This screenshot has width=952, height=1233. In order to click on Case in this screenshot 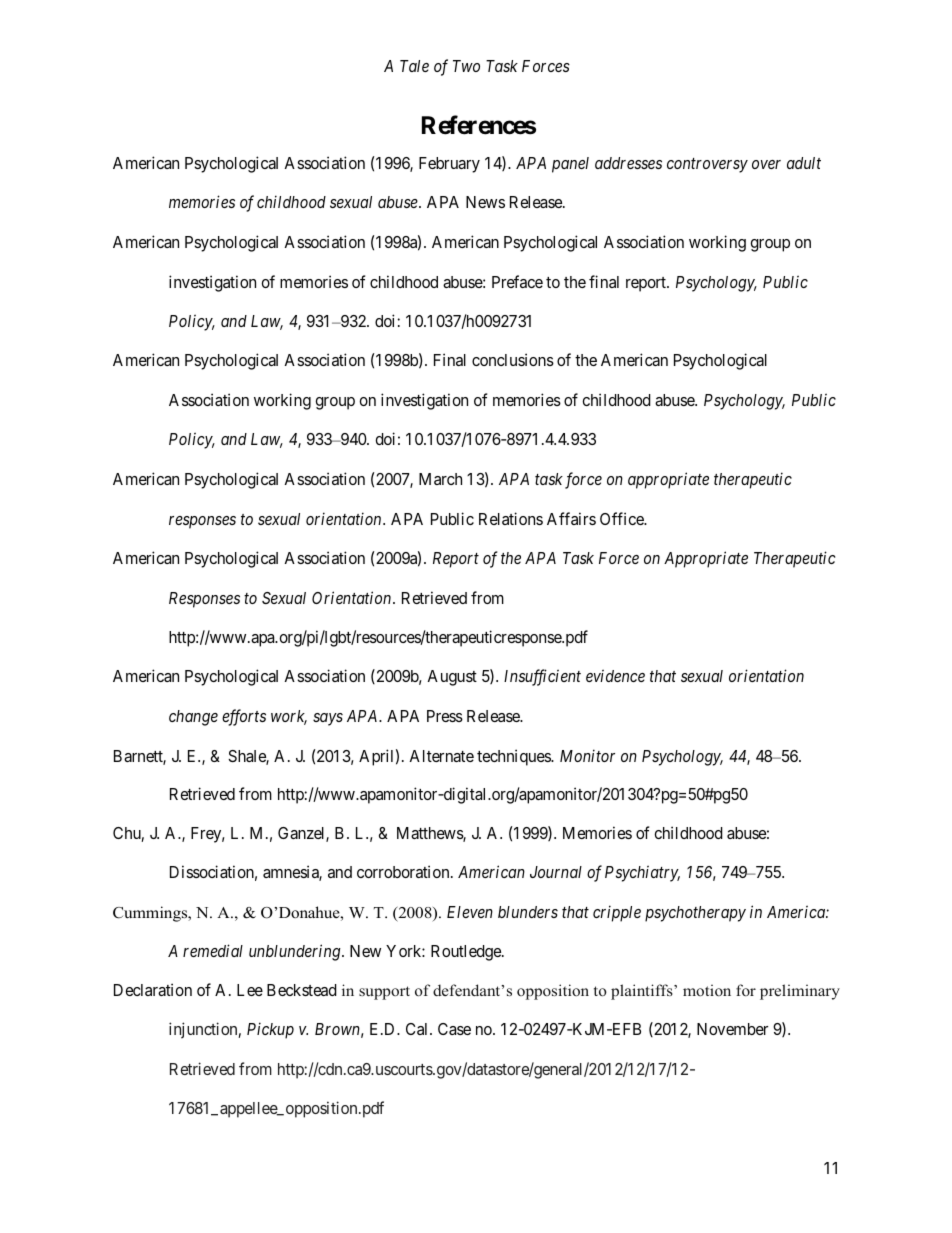, I will do `click(454, 1029)`.
